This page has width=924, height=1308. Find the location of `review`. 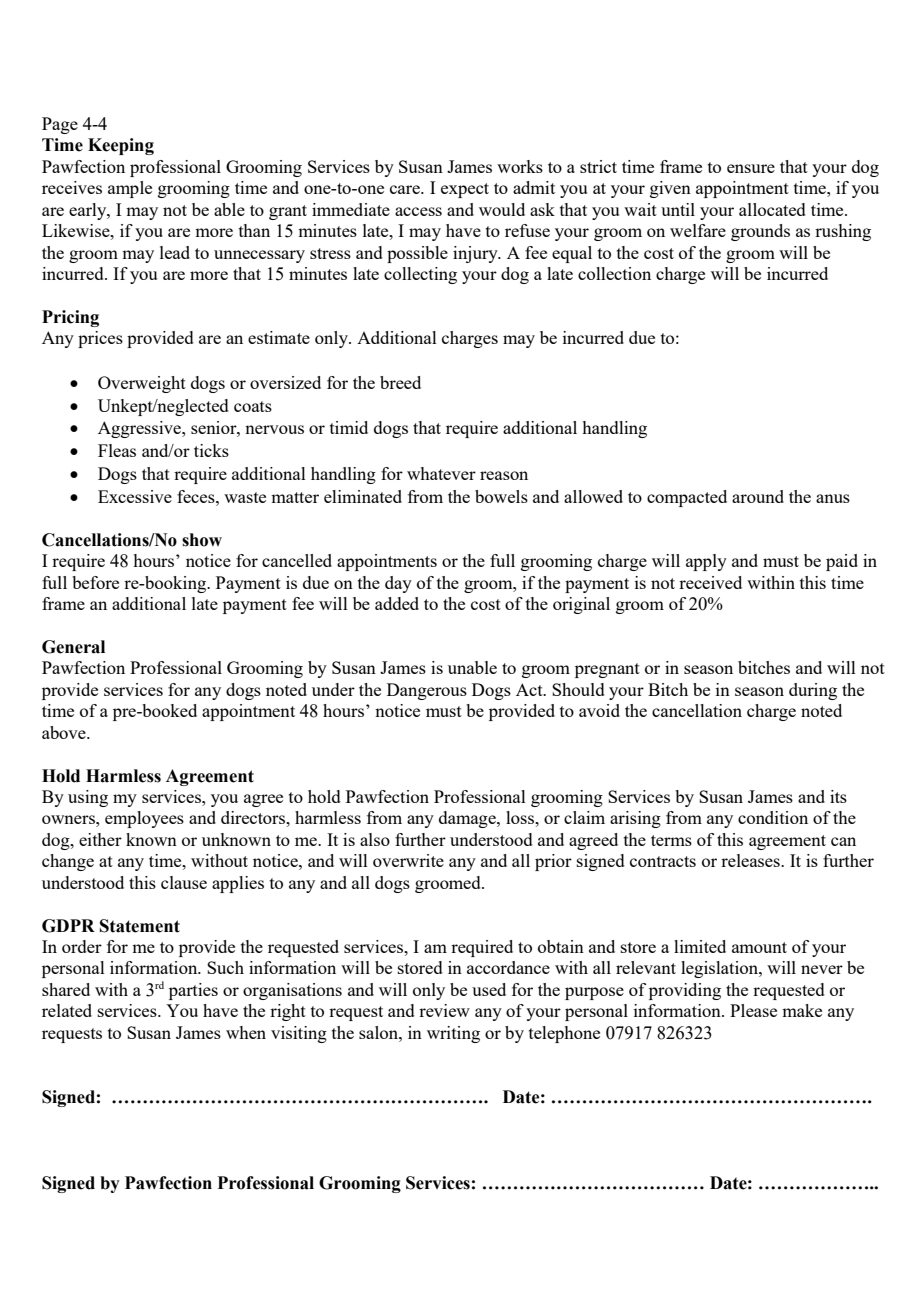

review is located at coordinates (444, 1010).
